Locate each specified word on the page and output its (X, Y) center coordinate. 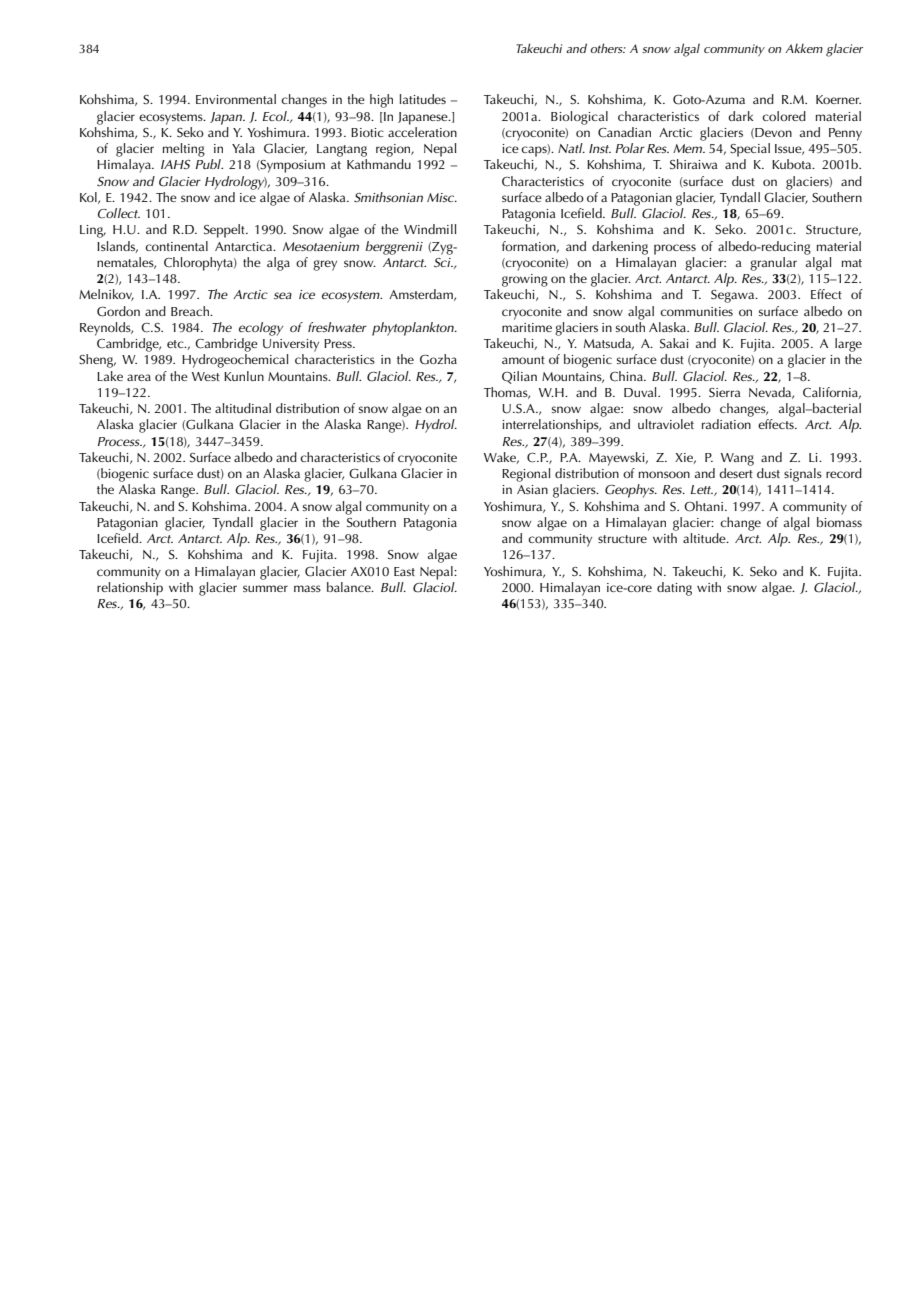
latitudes (422, 99)
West (206, 376)
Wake (501, 458)
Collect (119, 213)
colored (784, 116)
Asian (532, 489)
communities (696, 311)
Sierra (725, 393)
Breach (191, 311)
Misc (442, 197)
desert (736, 473)
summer (265, 588)
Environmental (236, 99)
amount (523, 360)
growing (525, 280)
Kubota (793, 164)
